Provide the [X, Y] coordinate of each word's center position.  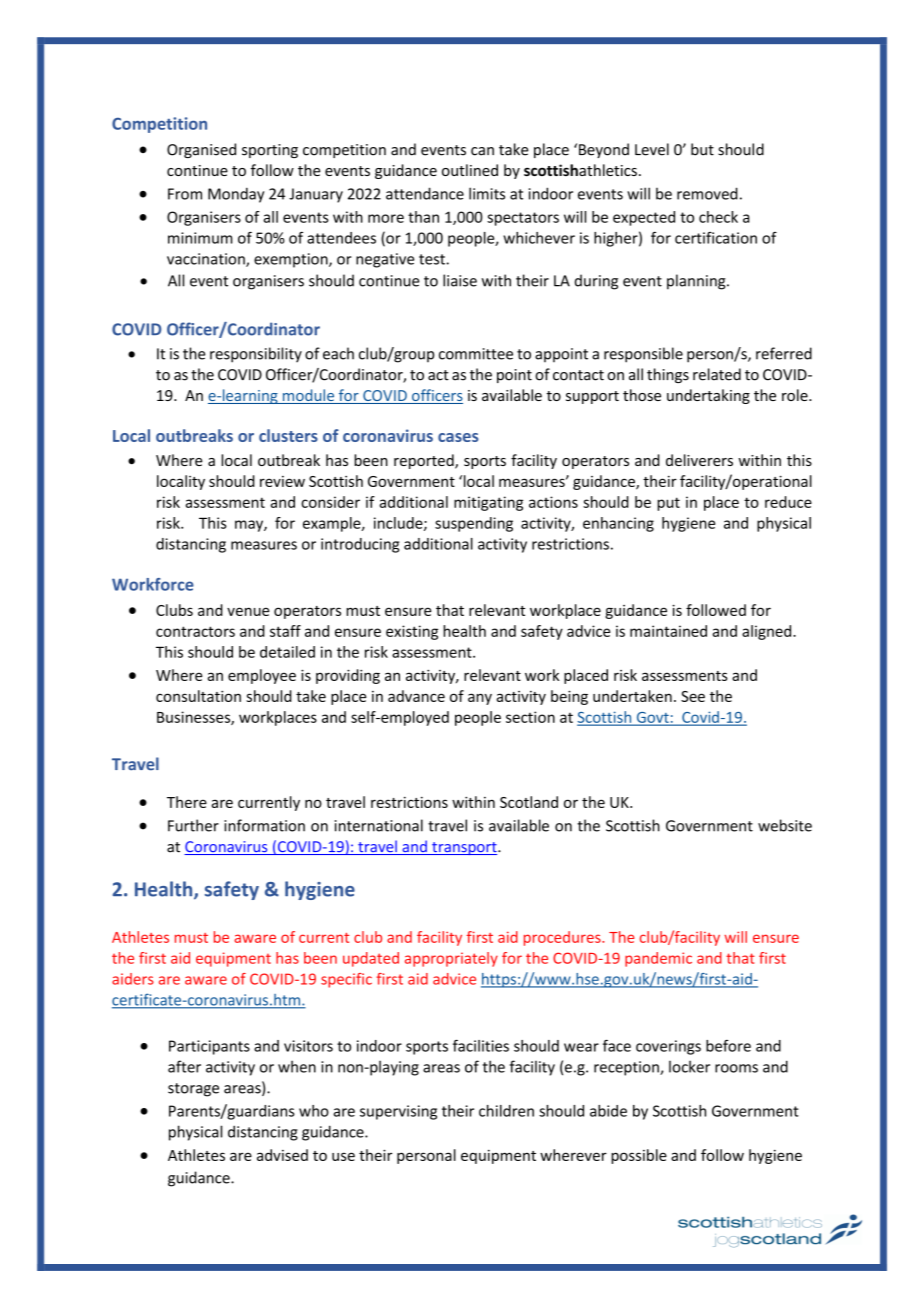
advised [282, 1155]
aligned [768, 632]
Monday [236, 195]
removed [707, 193]
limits [487, 193]
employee [262, 676]
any [480, 699]
